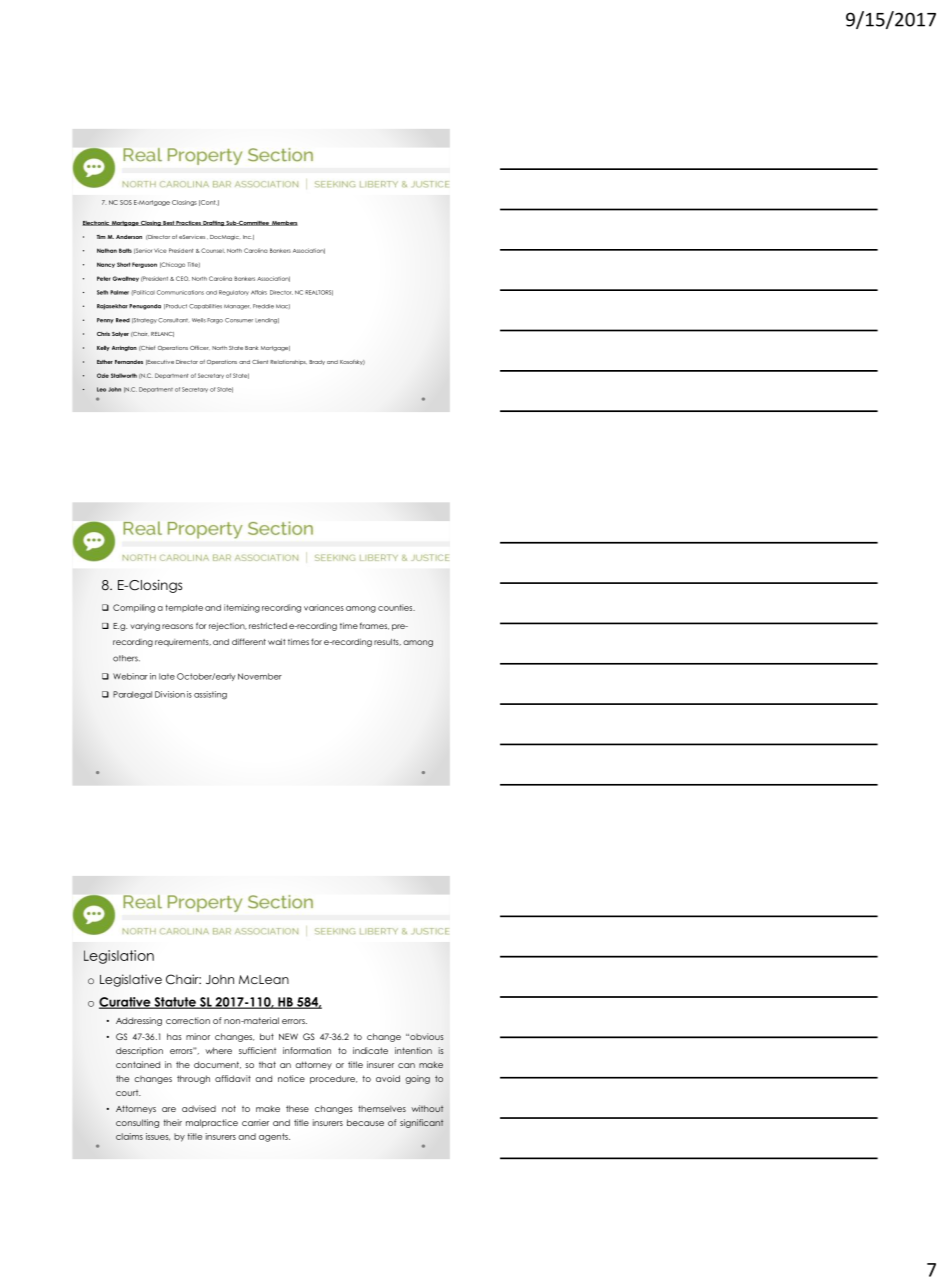 The width and height of the screenshot is (950, 1288). Describe the element at coordinates (382, 1108) in the screenshot. I see `themselves` at that location.
